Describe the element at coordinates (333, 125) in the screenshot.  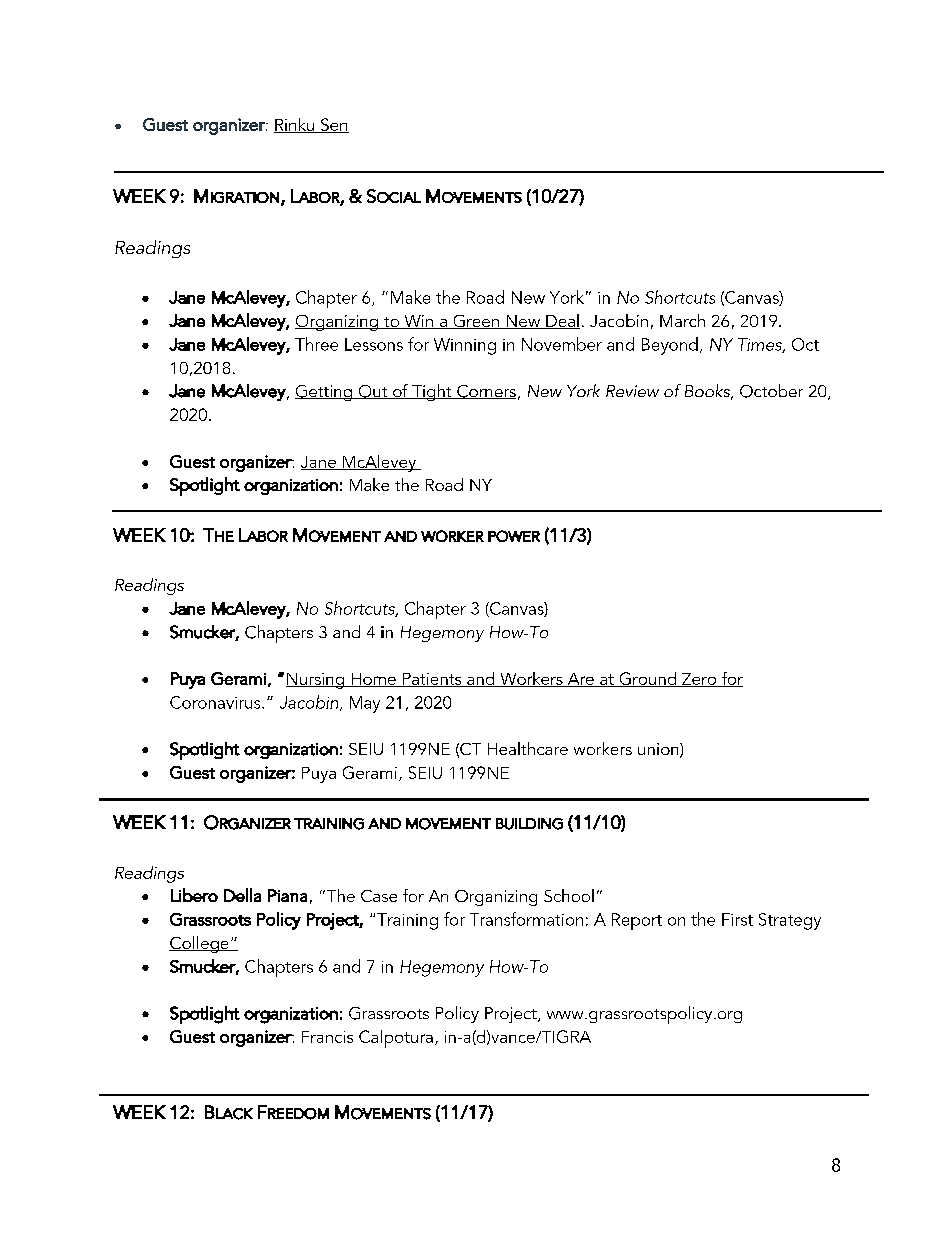
I see `Sen` at that location.
